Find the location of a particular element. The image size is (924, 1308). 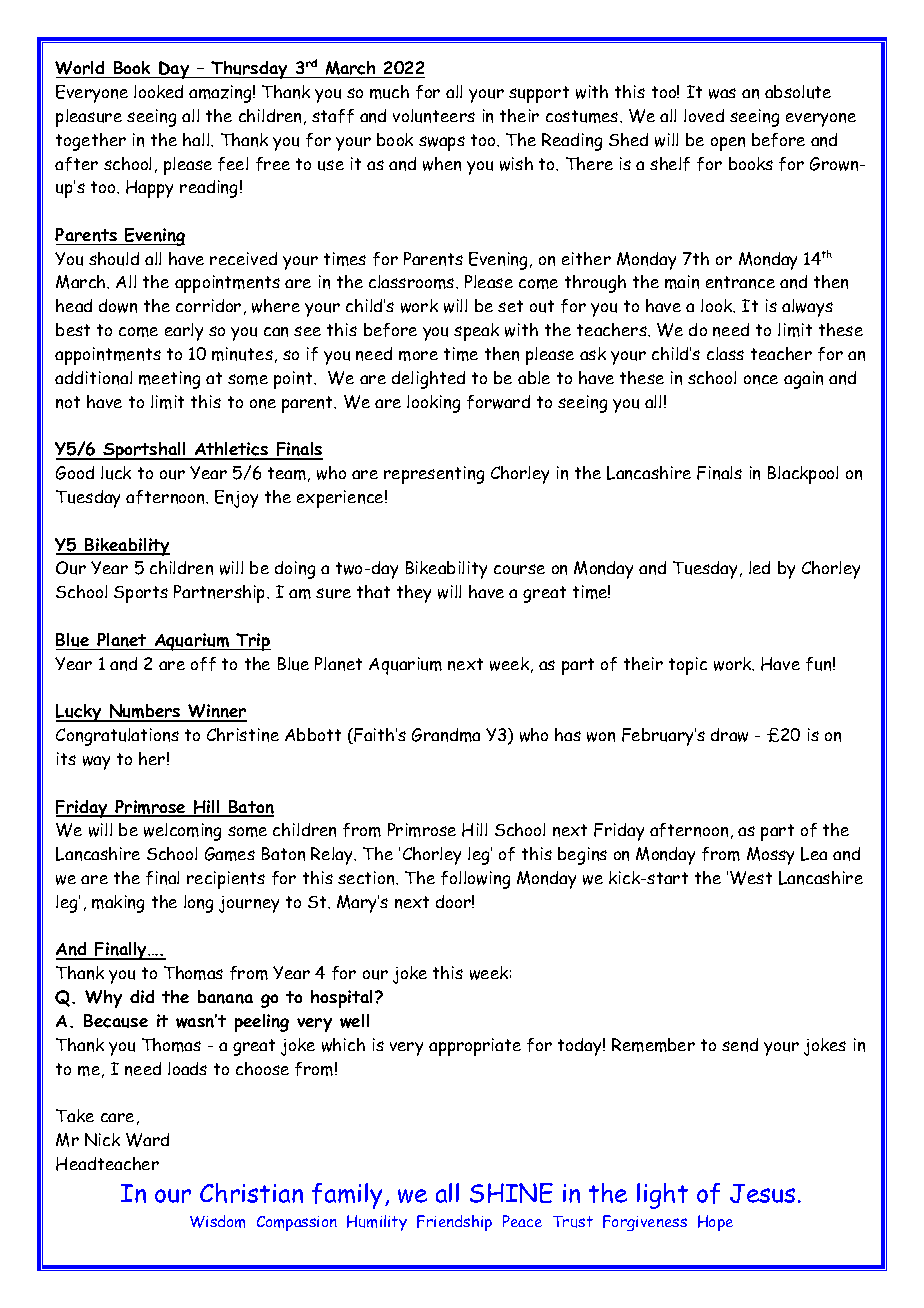

together is located at coordinates (91, 142).
